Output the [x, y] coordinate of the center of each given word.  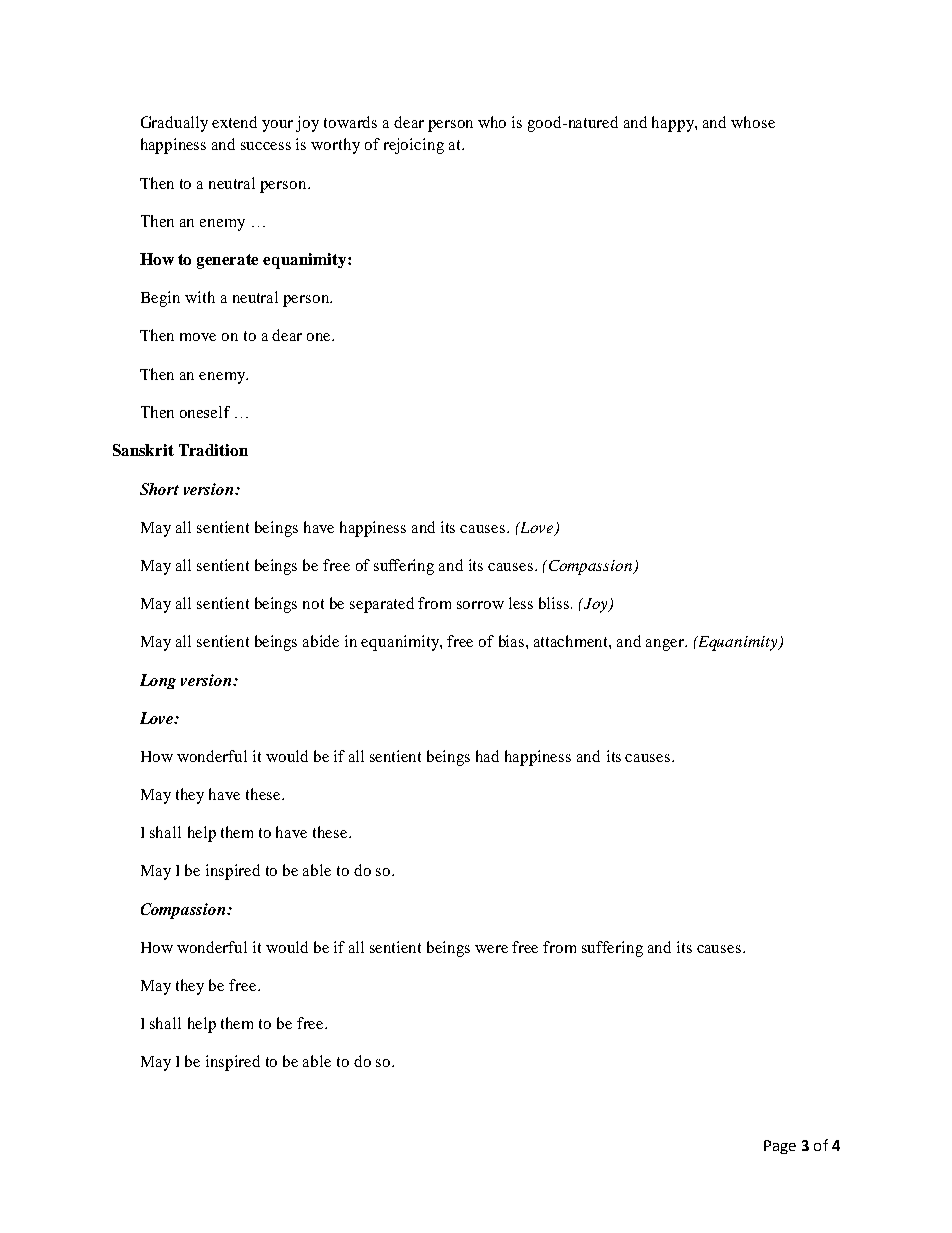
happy [674, 124]
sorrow [480, 605]
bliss [555, 603]
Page [780, 1147]
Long [158, 681]
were [491, 949]
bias [513, 641]
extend [234, 122]
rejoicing [414, 146]
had [487, 756]
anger [666, 645]
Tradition [213, 450]
